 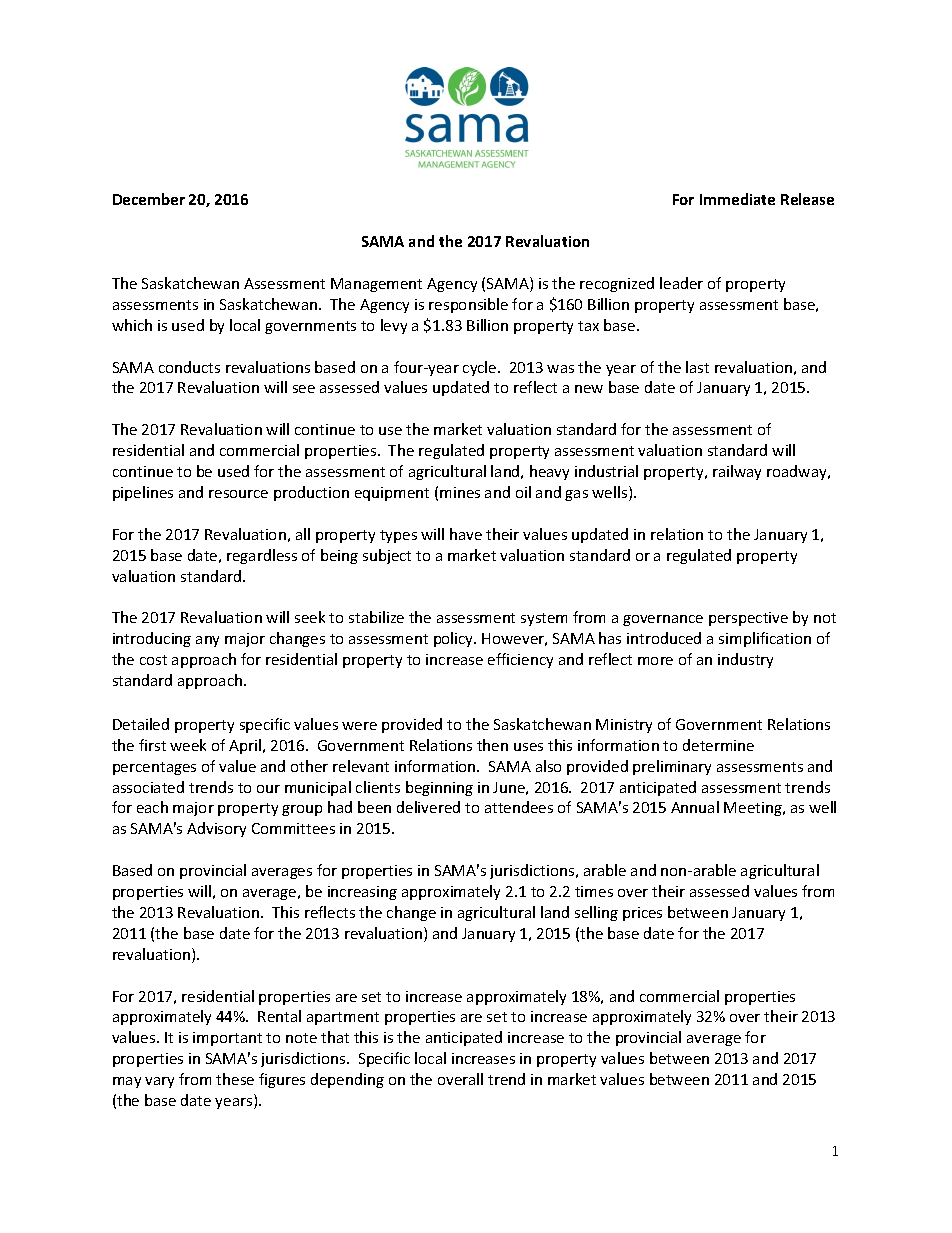 What do you see at coordinates (207, 641) in the screenshot?
I see `any` at bounding box center [207, 641].
